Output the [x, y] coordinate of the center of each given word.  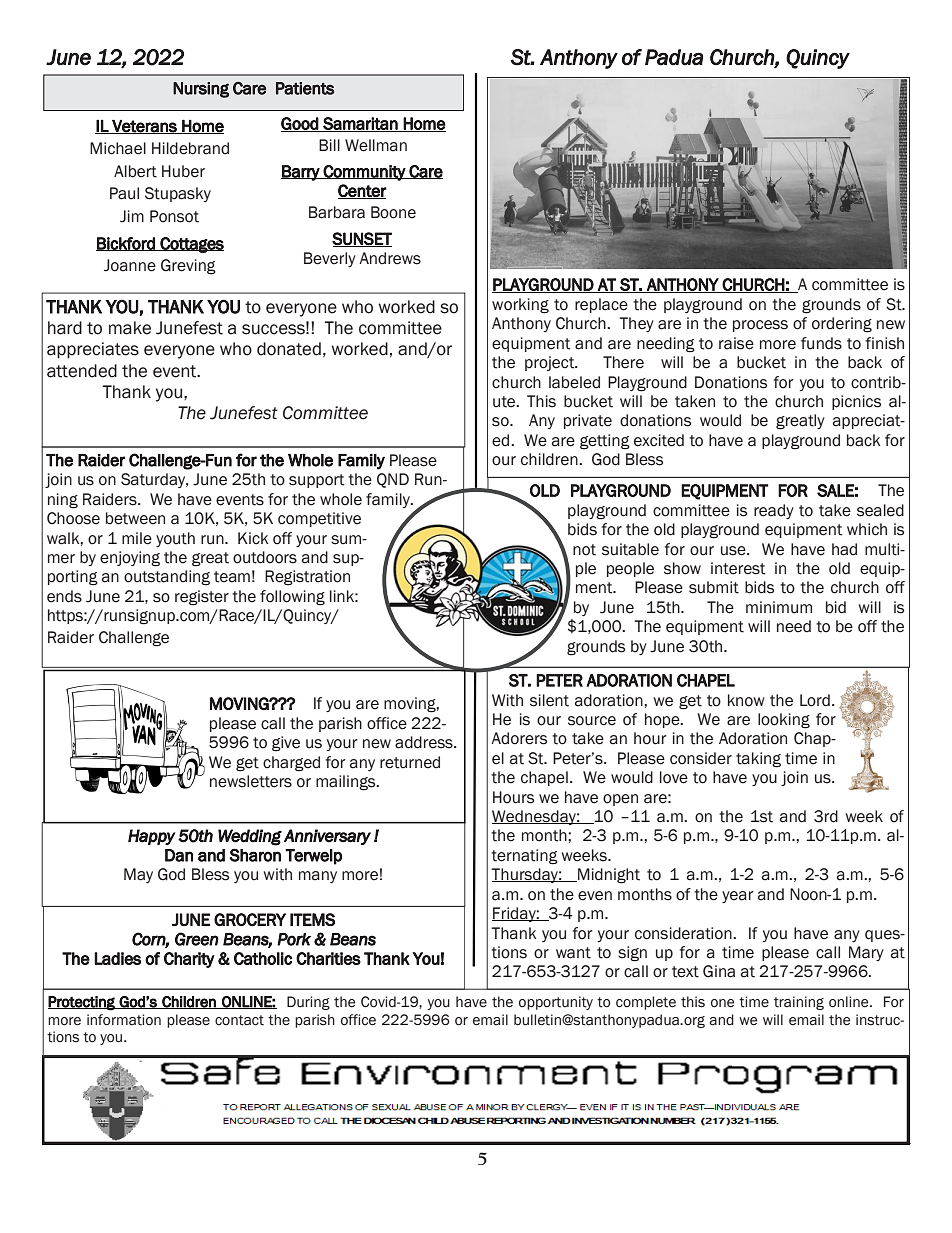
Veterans [144, 126]
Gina [719, 971]
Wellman [376, 145]
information [124, 1020]
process [760, 326]
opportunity [556, 1003]
